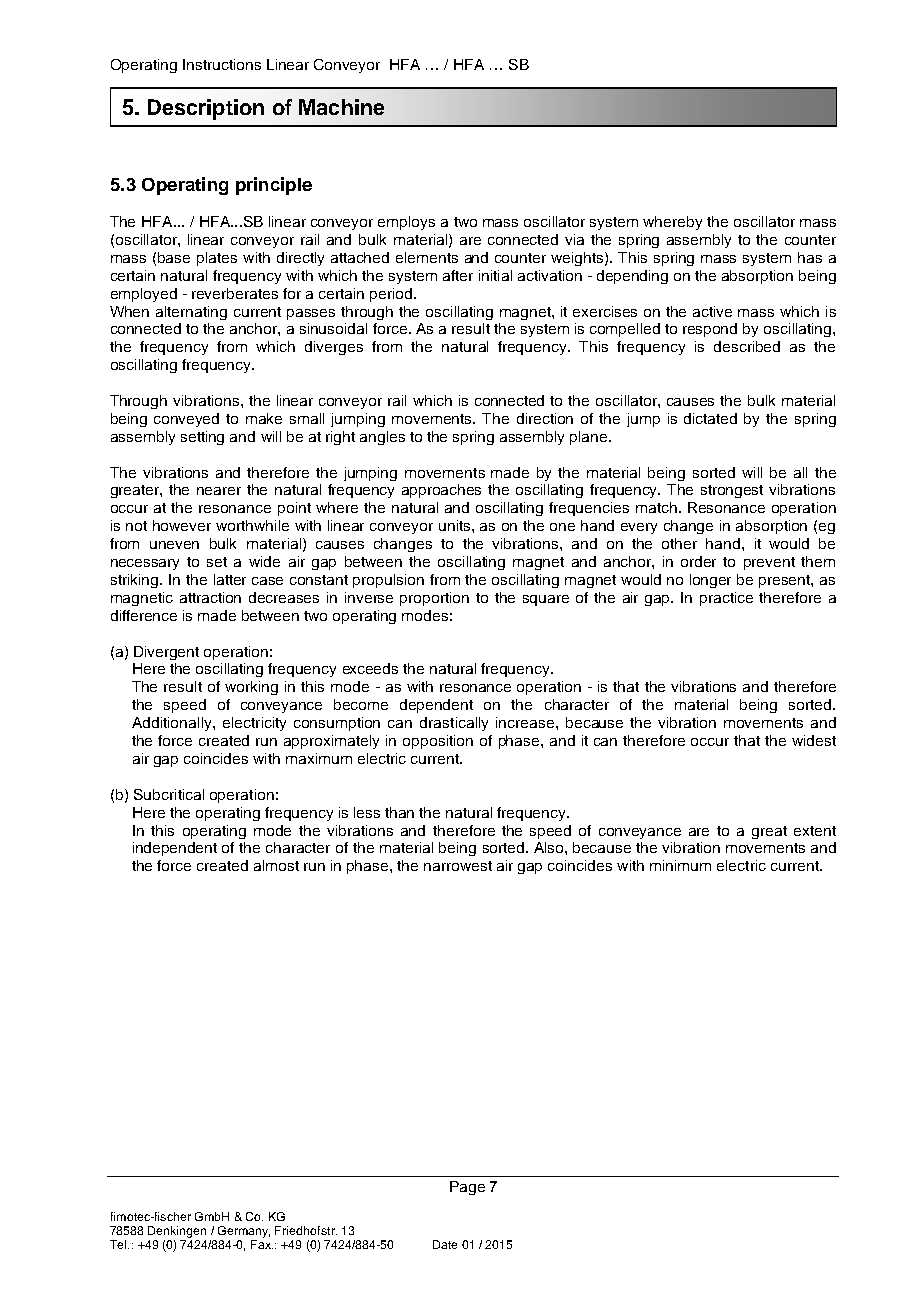  What do you see at coordinates (726, 599) in the image?
I see `practice` at bounding box center [726, 599].
